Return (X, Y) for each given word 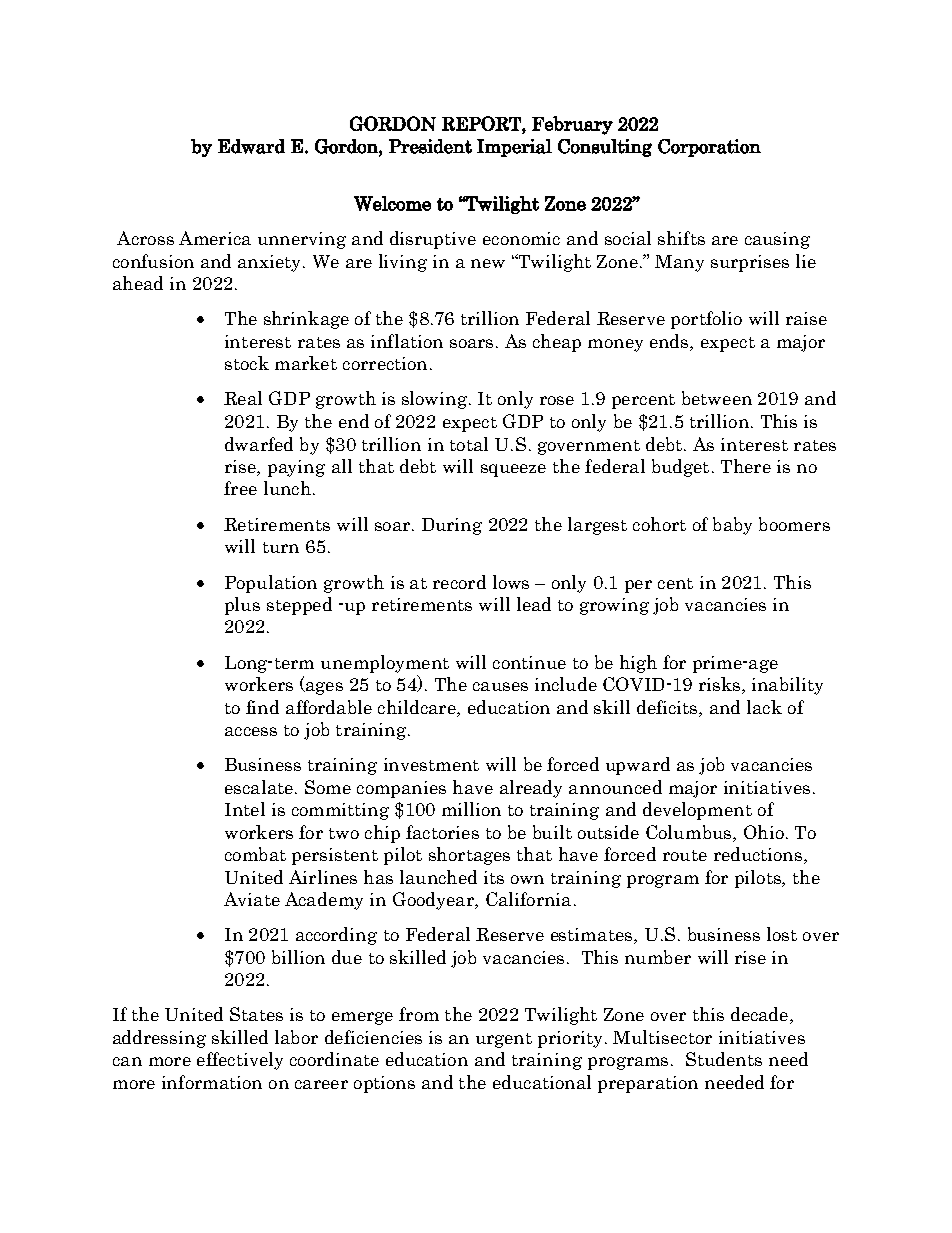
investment (431, 764)
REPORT (482, 123)
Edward (251, 146)
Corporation (709, 148)
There (746, 466)
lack (764, 707)
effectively (240, 1061)
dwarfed (259, 444)
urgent (504, 1040)
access (251, 731)
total (469, 444)
